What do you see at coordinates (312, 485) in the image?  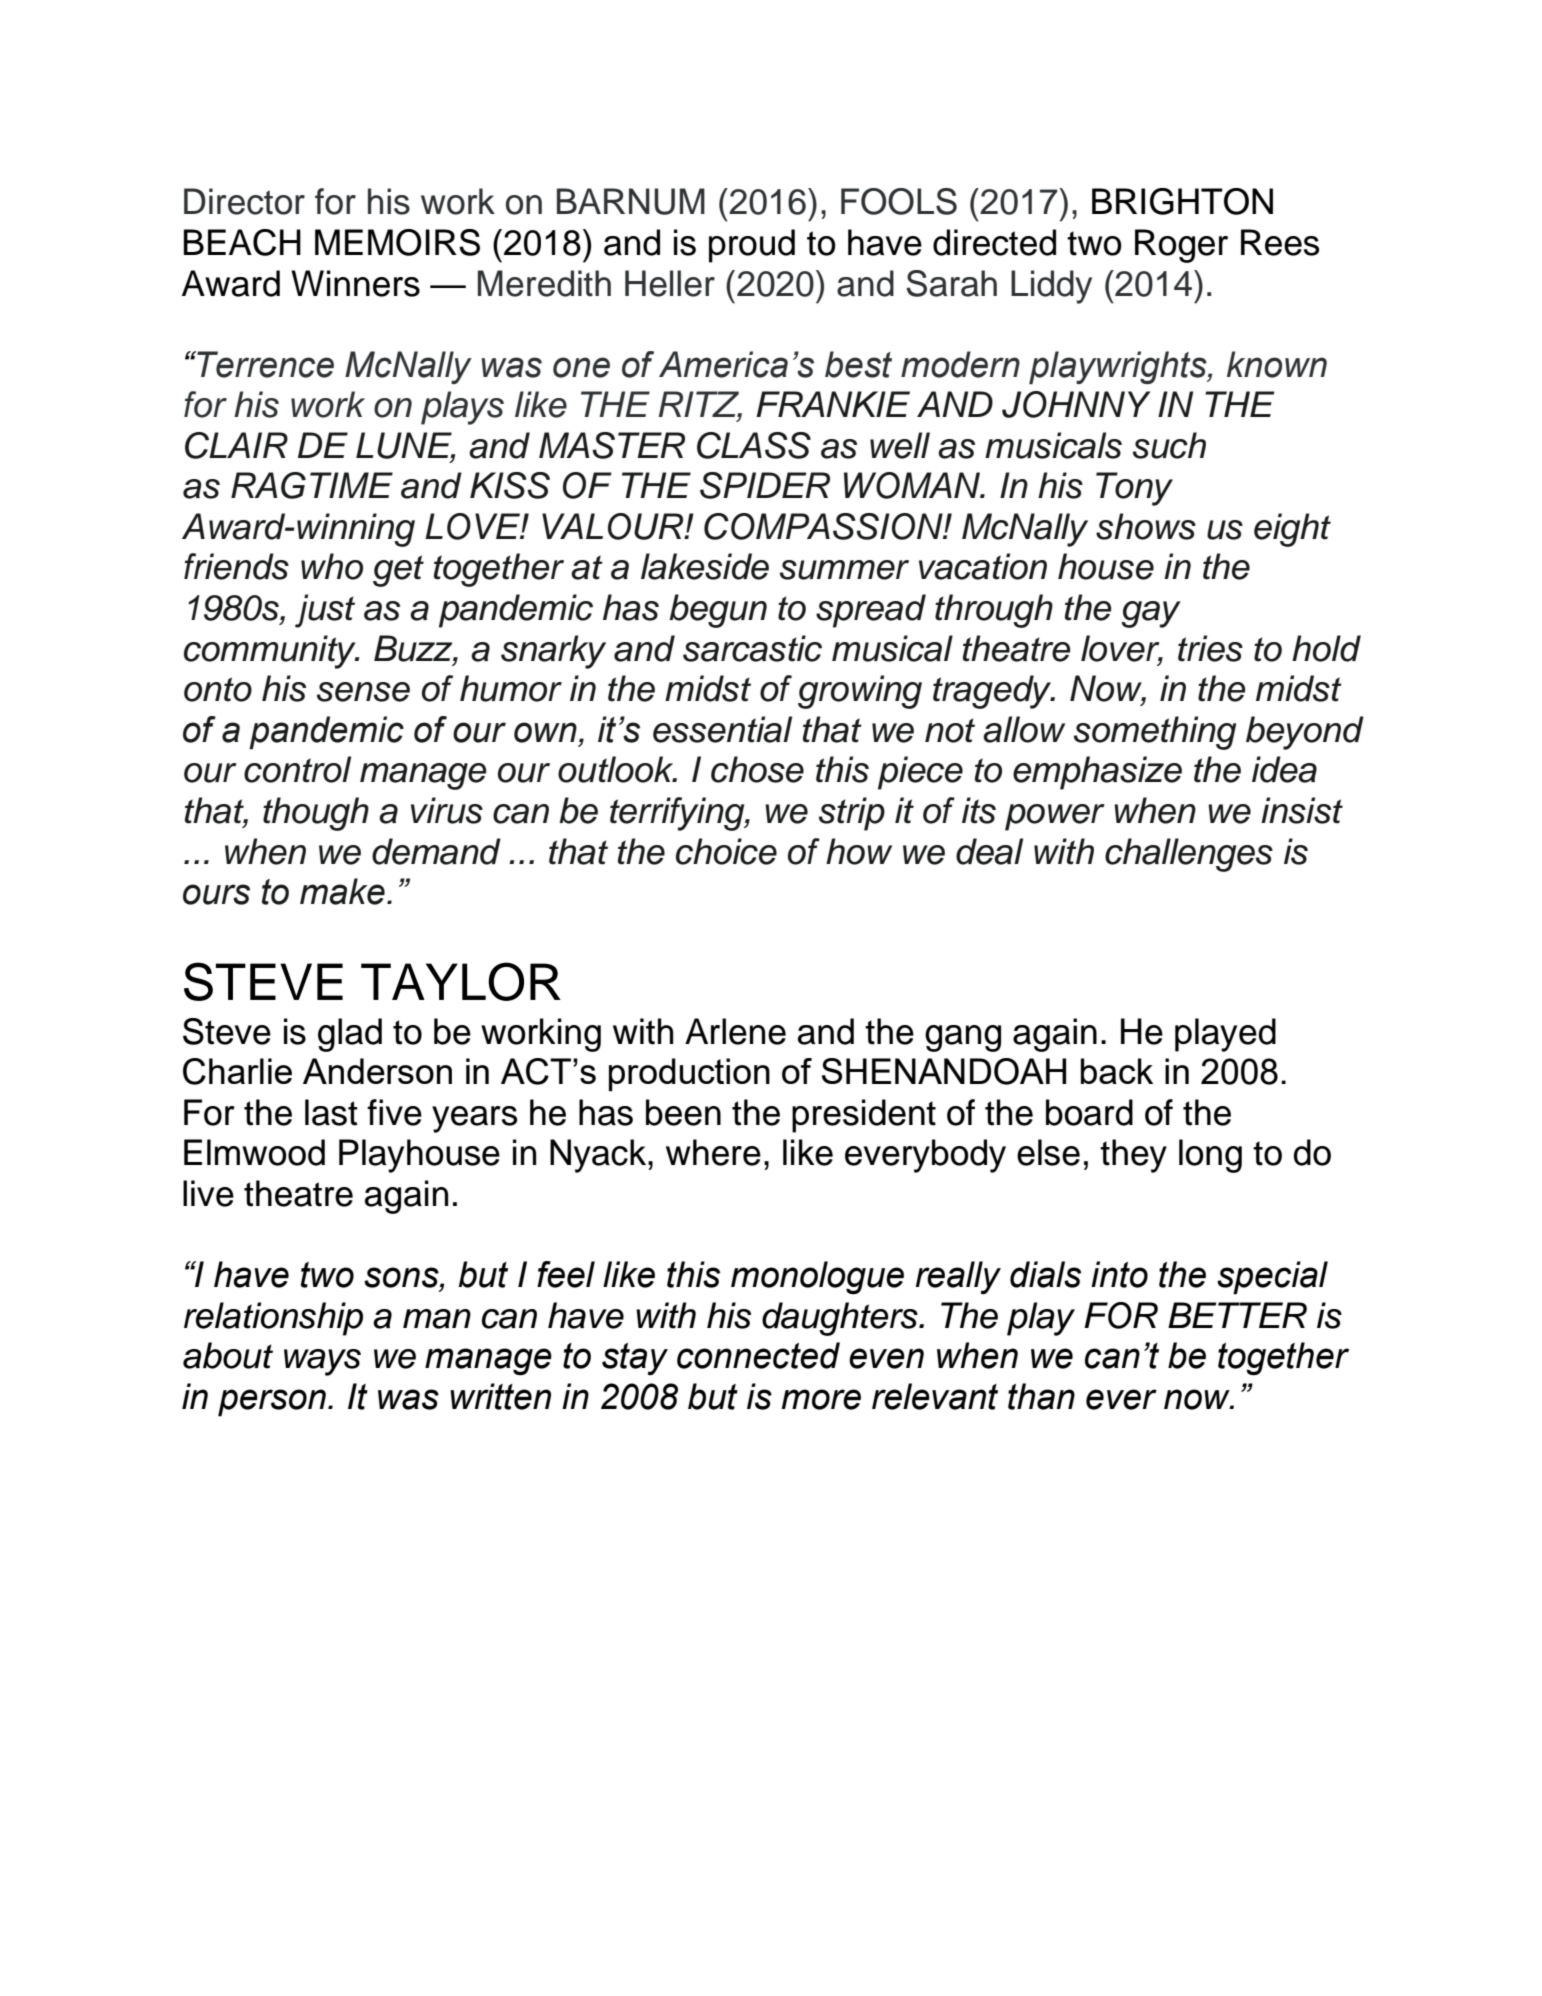 I see `RAGTIME` at bounding box center [312, 485].
